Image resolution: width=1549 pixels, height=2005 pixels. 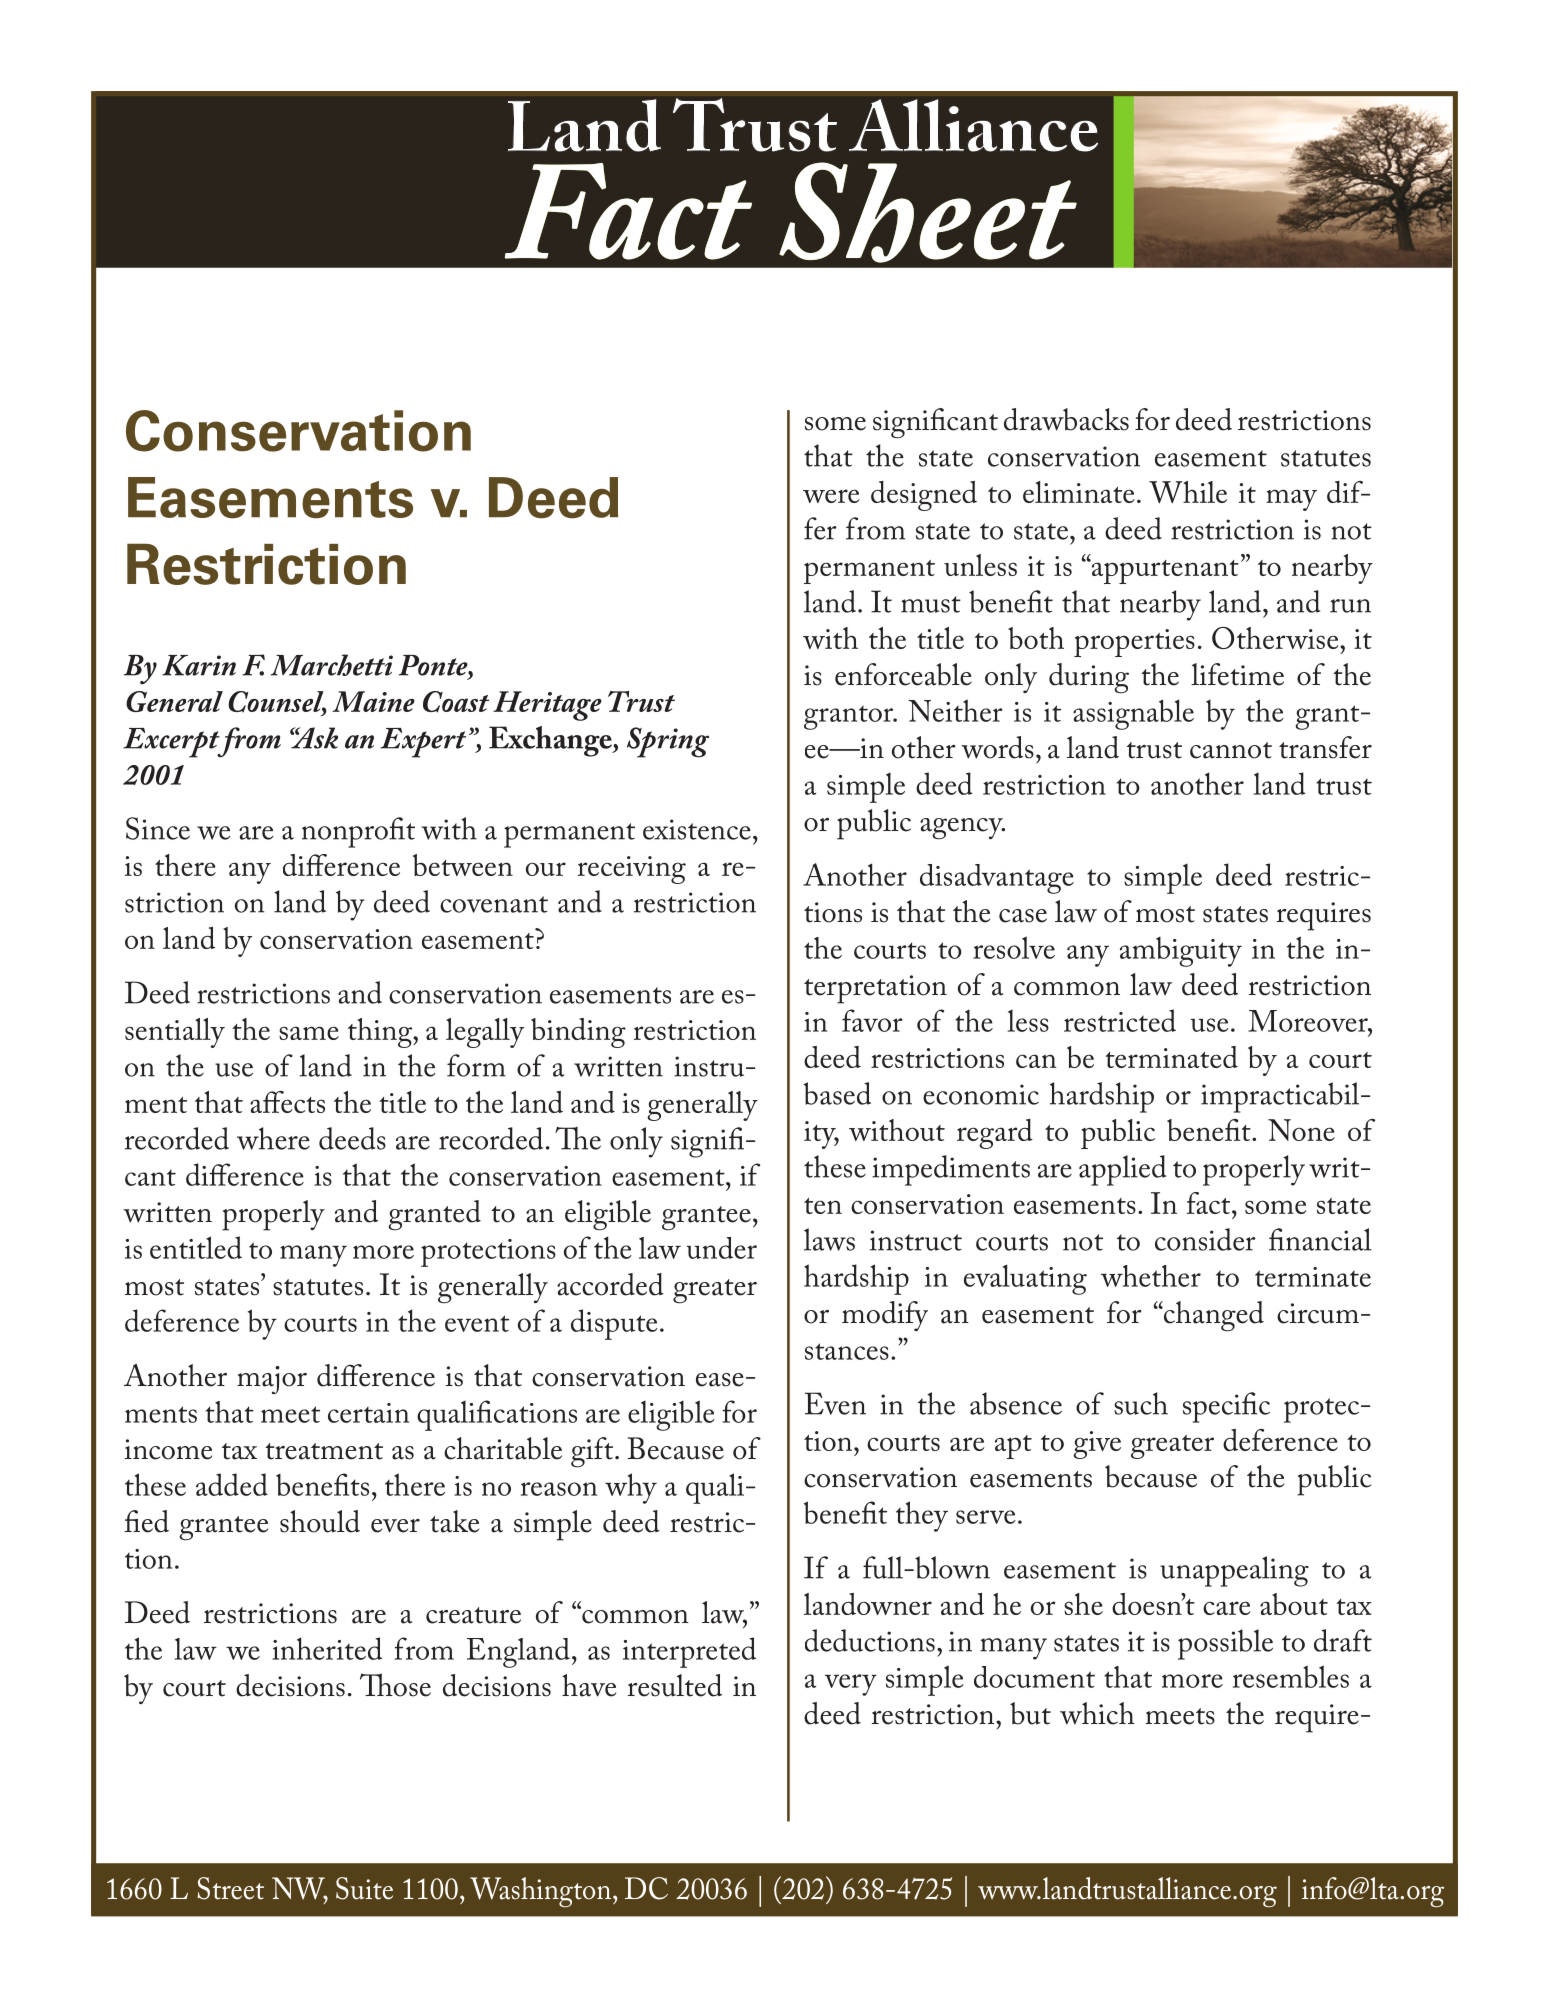 What do you see at coordinates (540, 1892) in the document?
I see `Washington` at bounding box center [540, 1892].
